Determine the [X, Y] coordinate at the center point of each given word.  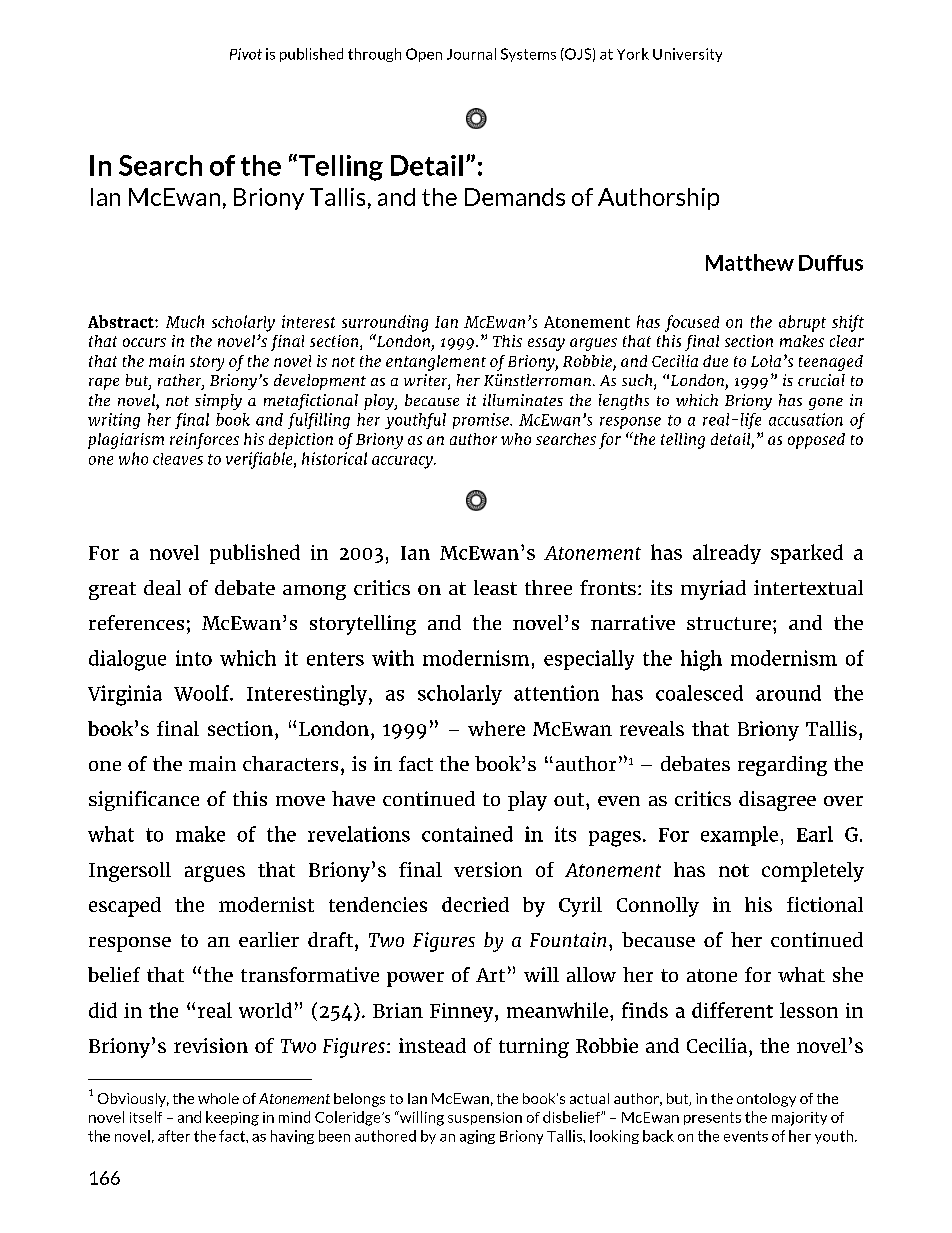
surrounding [385, 323]
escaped [125, 907]
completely [813, 872]
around [788, 693]
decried [475, 904]
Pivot [246, 54]
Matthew [750, 262]
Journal [471, 54]
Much [185, 321]
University [687, 55]
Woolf [203, 693]
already [727, 554]
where [496, 728]
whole [218, 1098]
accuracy [403, 462]
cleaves [178, 459]
